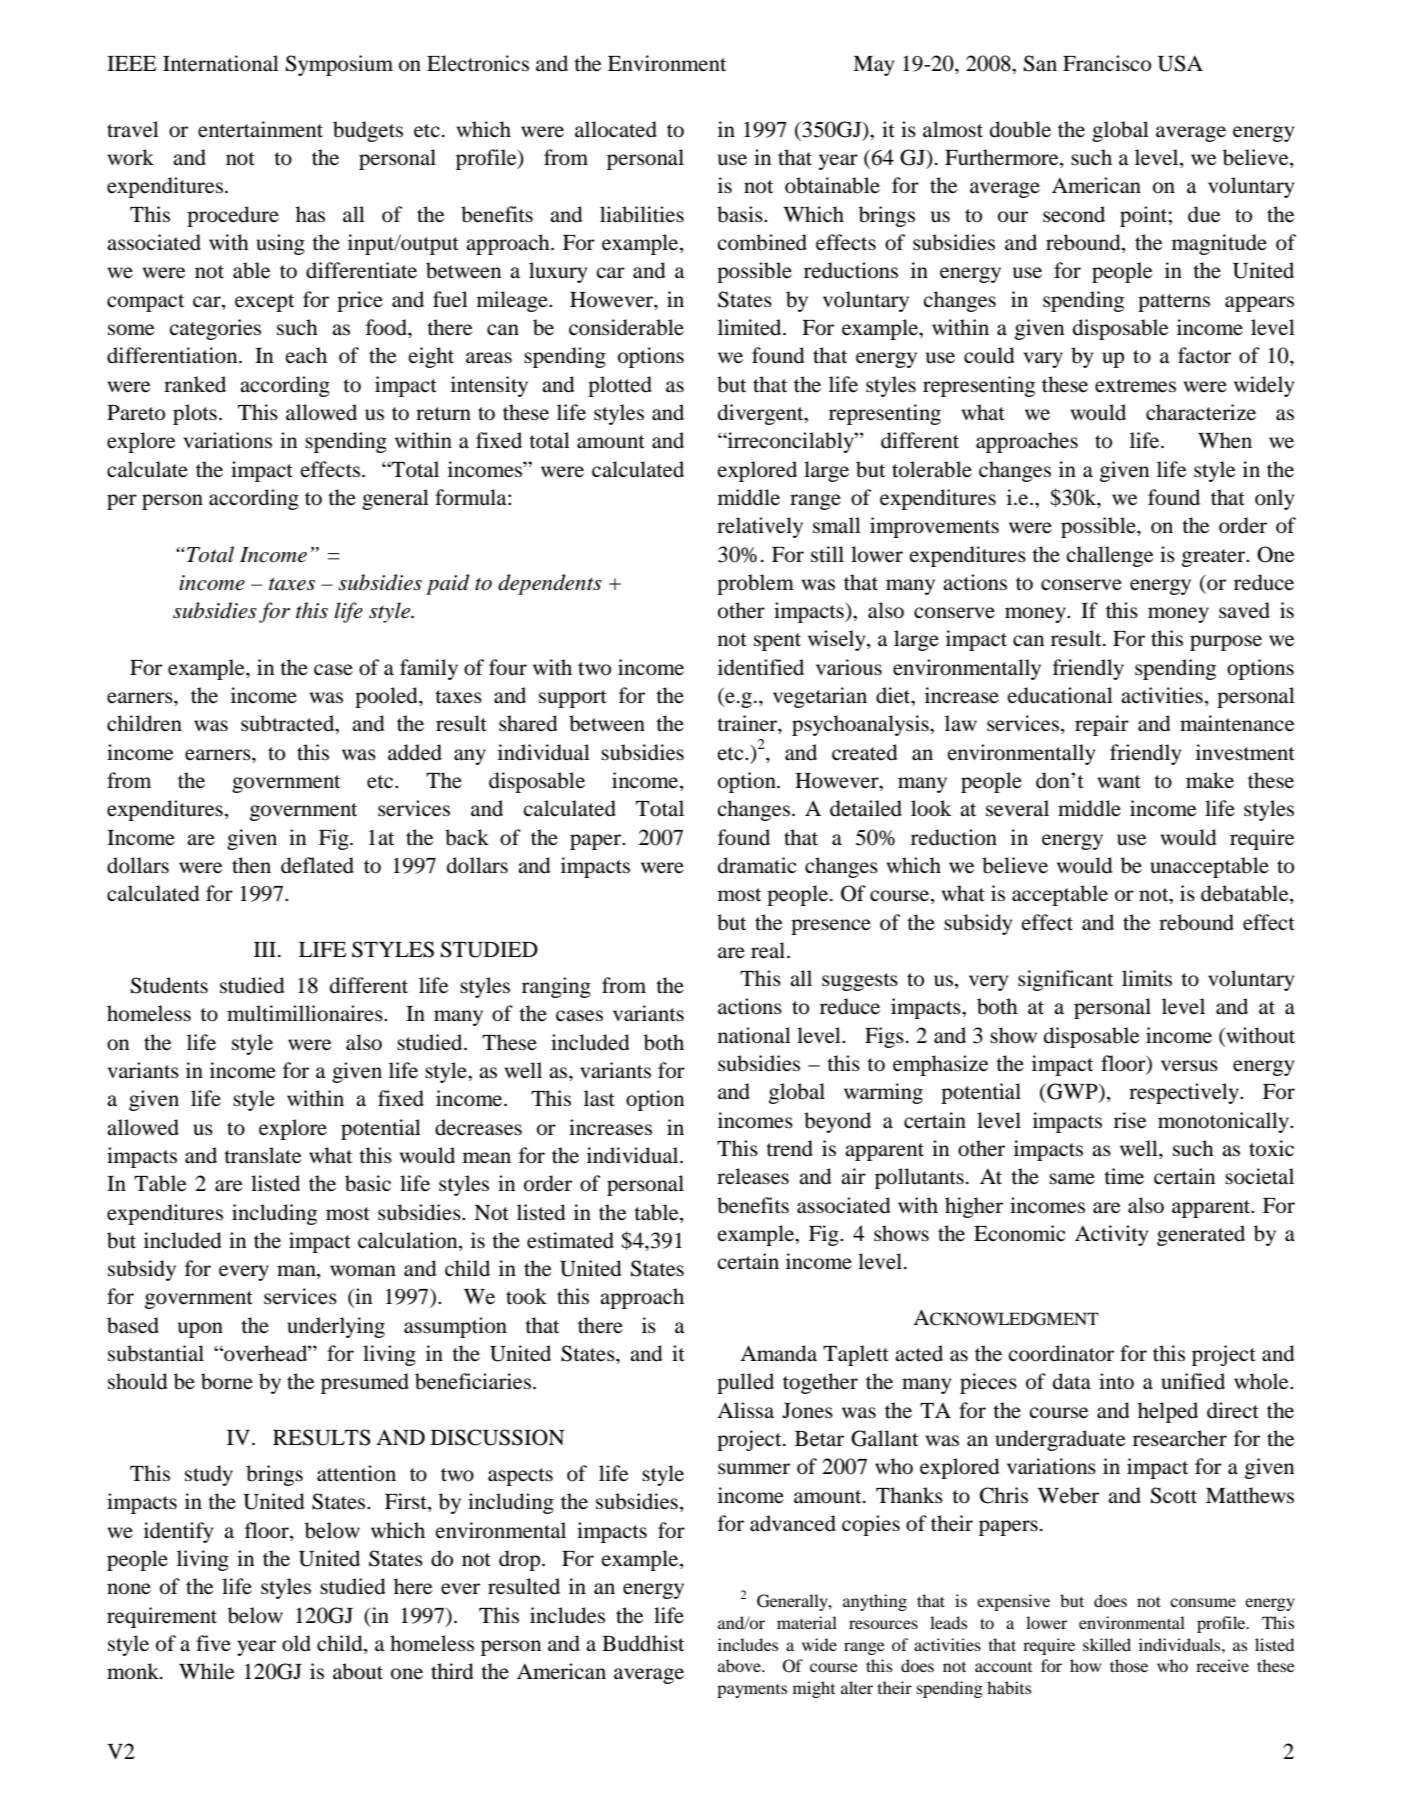 This page has width=1402, height=1814. Describe the element at coordinates (755, 584) in the page. I see `problem` at that location.
